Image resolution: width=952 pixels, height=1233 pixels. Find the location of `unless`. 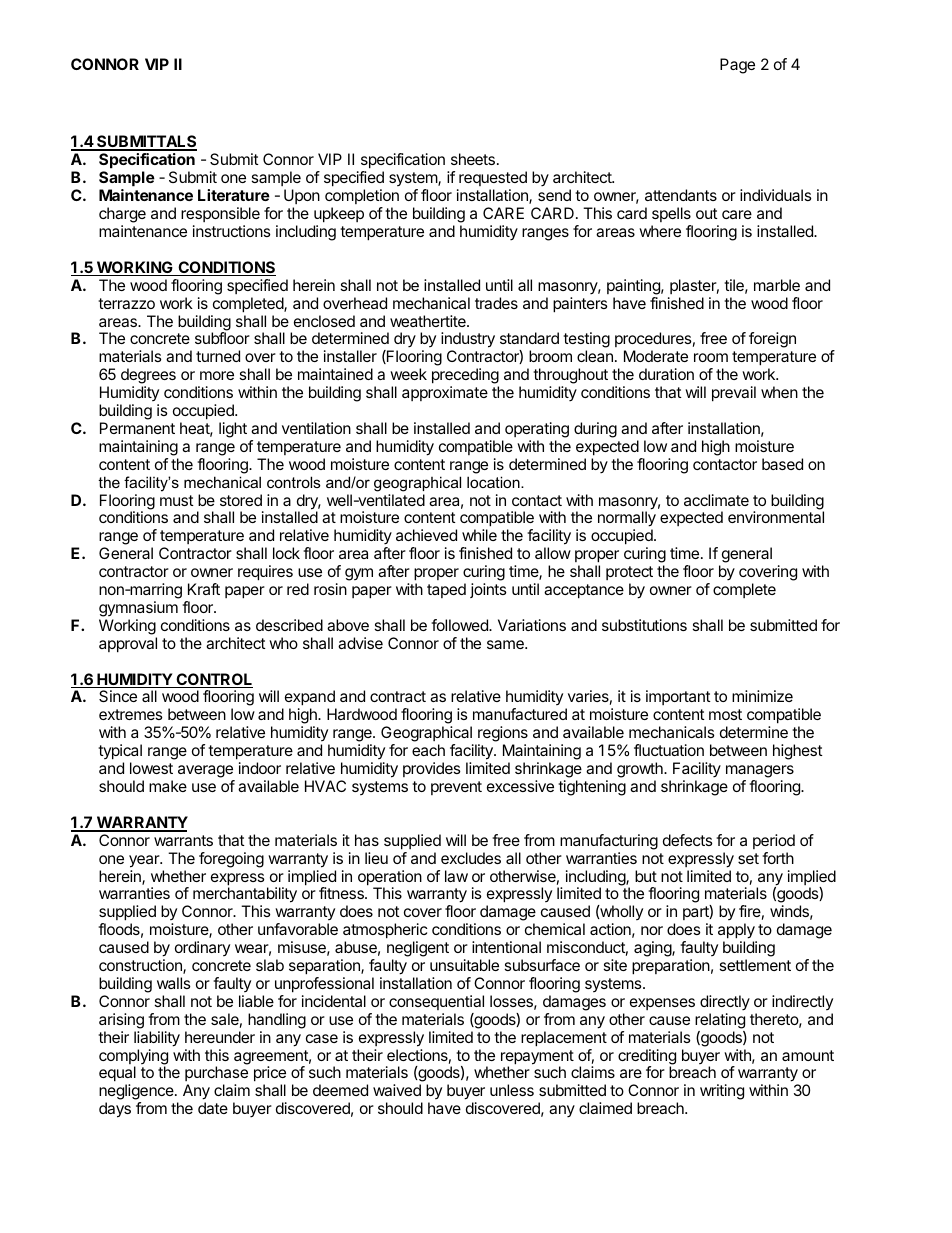

unless is located at coordinates (512, 1090).
